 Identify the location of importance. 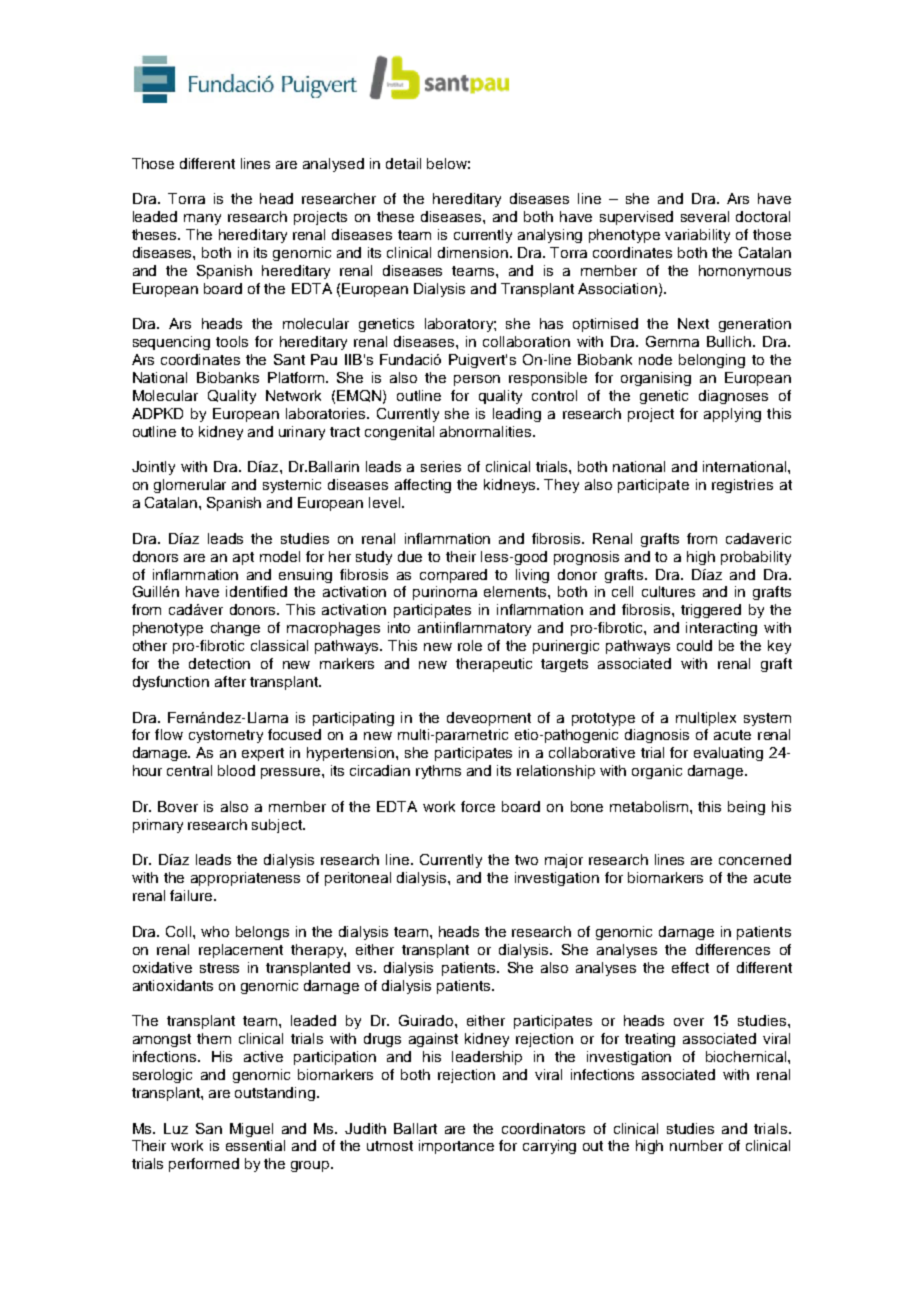
(456, 1147).
